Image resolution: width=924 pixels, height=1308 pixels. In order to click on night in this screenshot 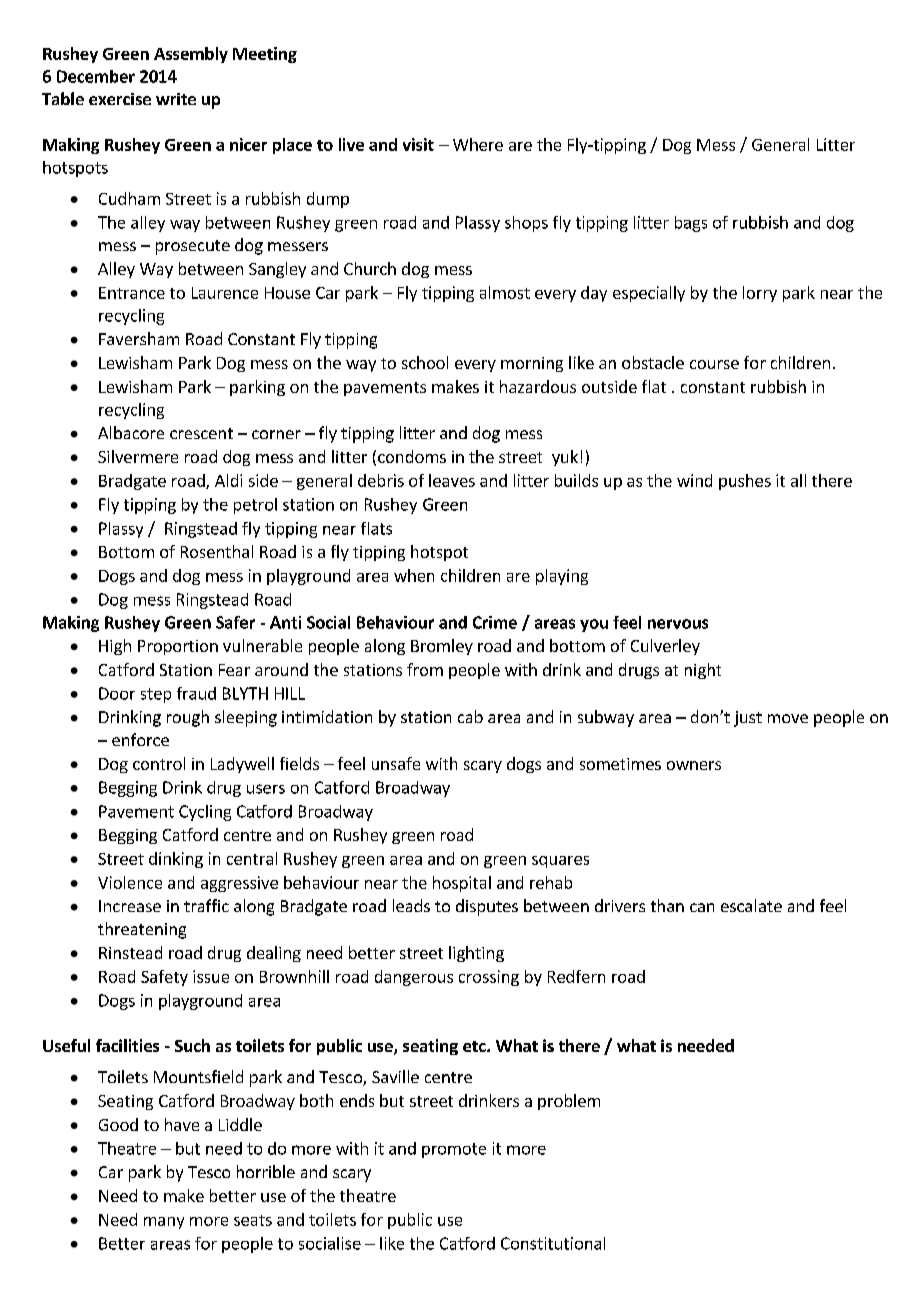, I will do `click(703, 671)`.
